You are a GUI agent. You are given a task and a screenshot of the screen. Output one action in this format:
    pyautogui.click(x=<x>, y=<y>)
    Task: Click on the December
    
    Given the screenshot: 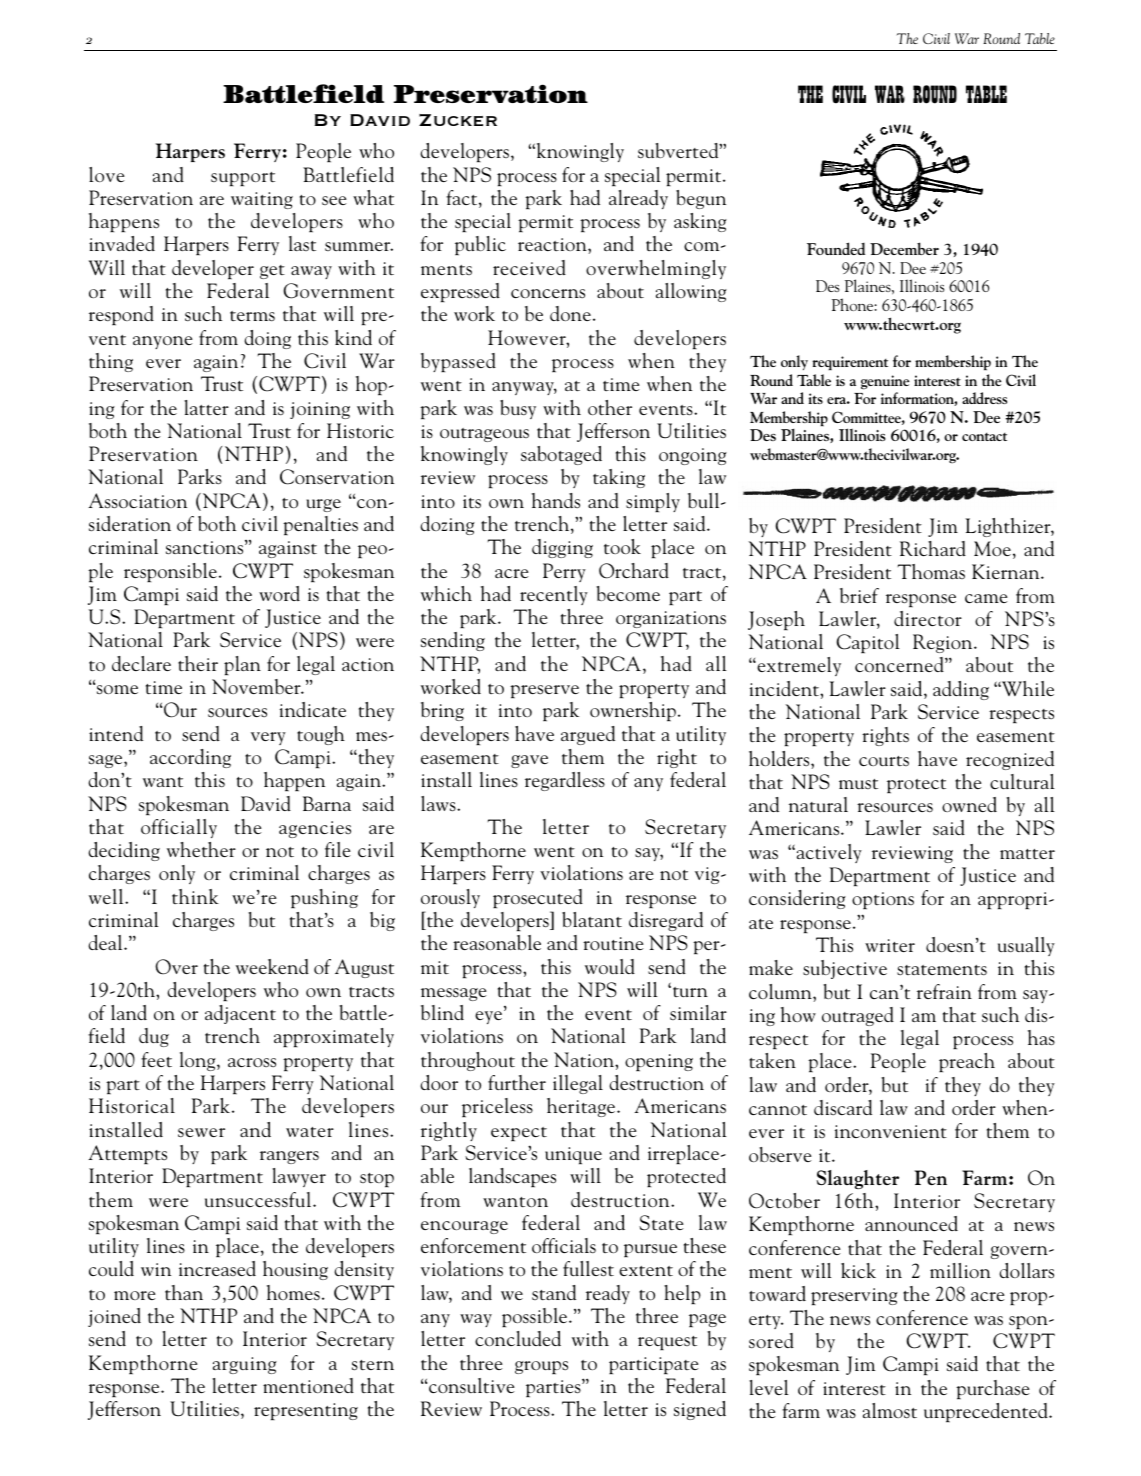 What is the action you would take?
    pyautogui.click(x=904, y=248)
